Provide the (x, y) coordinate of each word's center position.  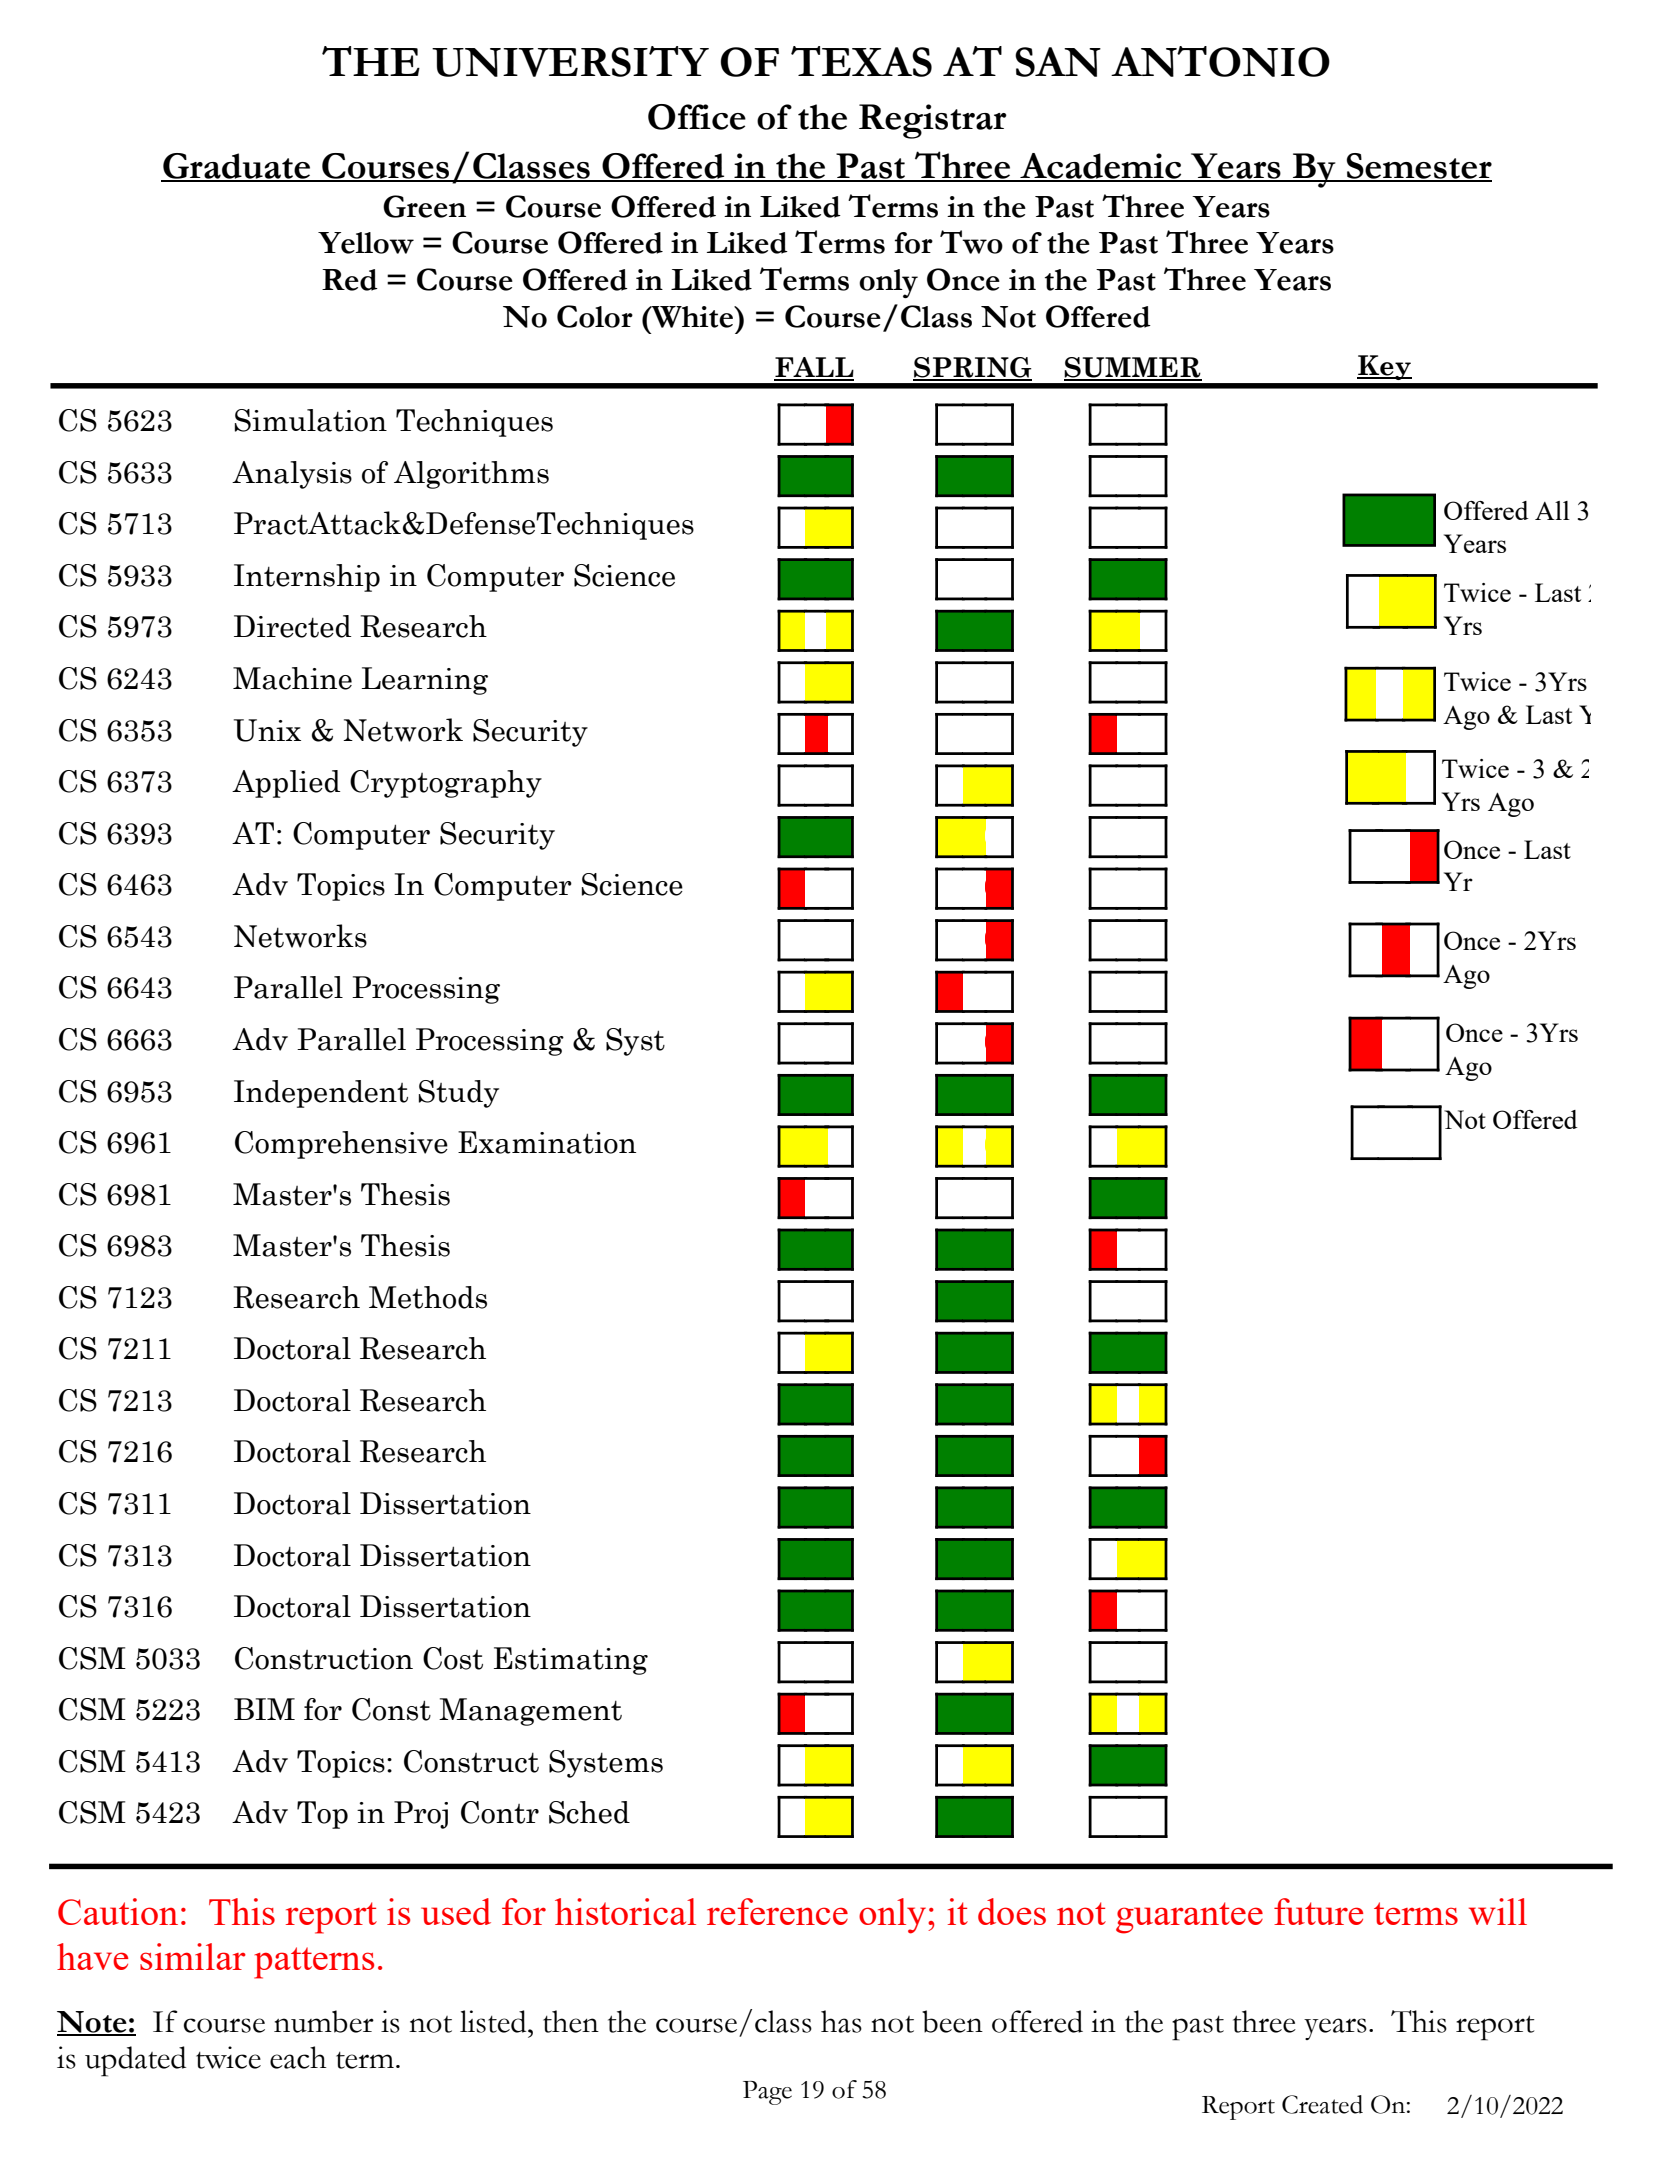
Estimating (571, 1661)
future (1318, 1911)
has (841, 2021)
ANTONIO (1220, 61)
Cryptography (446, 784)
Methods (428, 1297)
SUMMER (1133, 368)
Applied (286, 784)
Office (697, 117)
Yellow (366, 243)
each (298, 2057)
